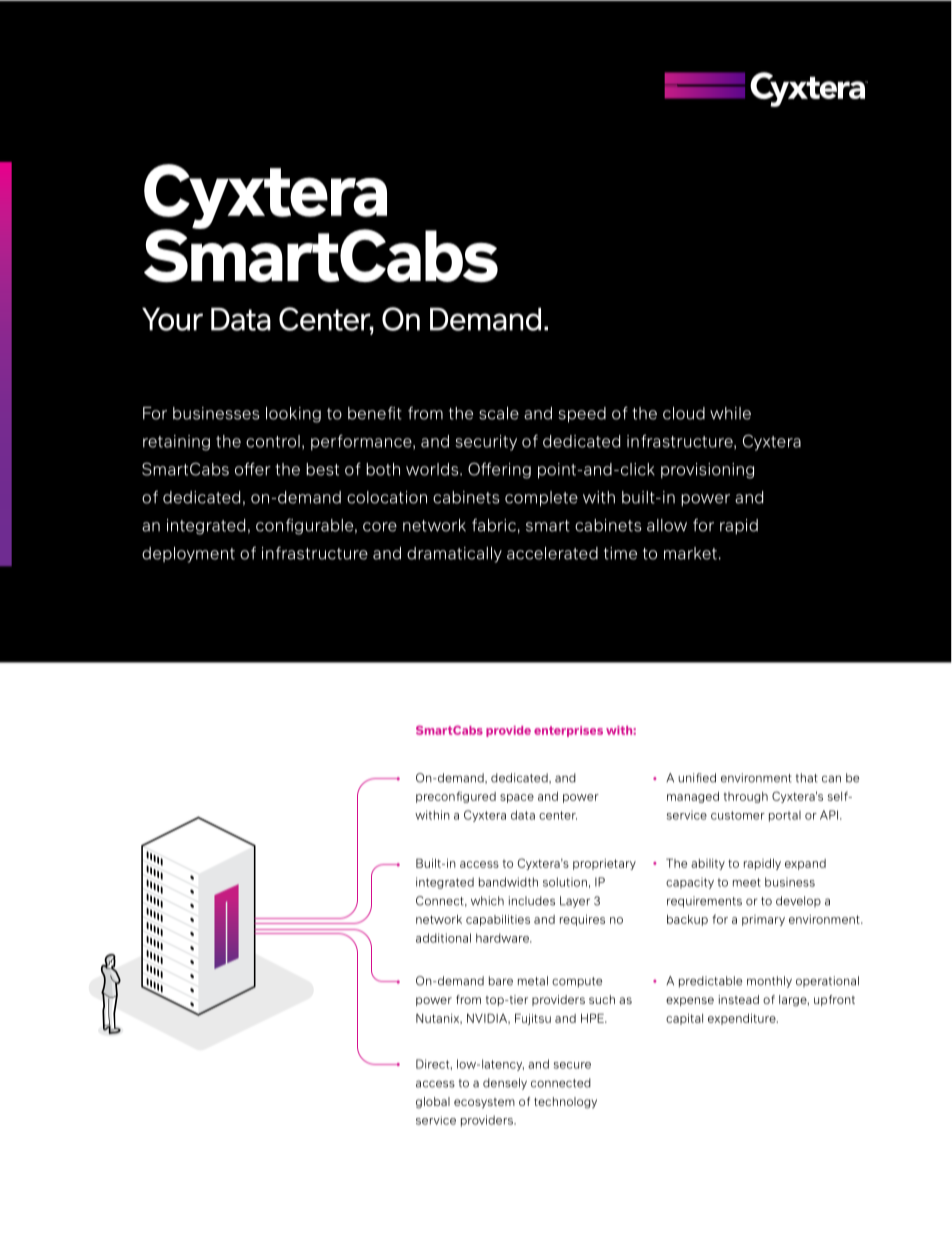 The image size is (952, 1233). Describe the element at coordinates (487, 901) in the screenshot. I see `which` at that location.
